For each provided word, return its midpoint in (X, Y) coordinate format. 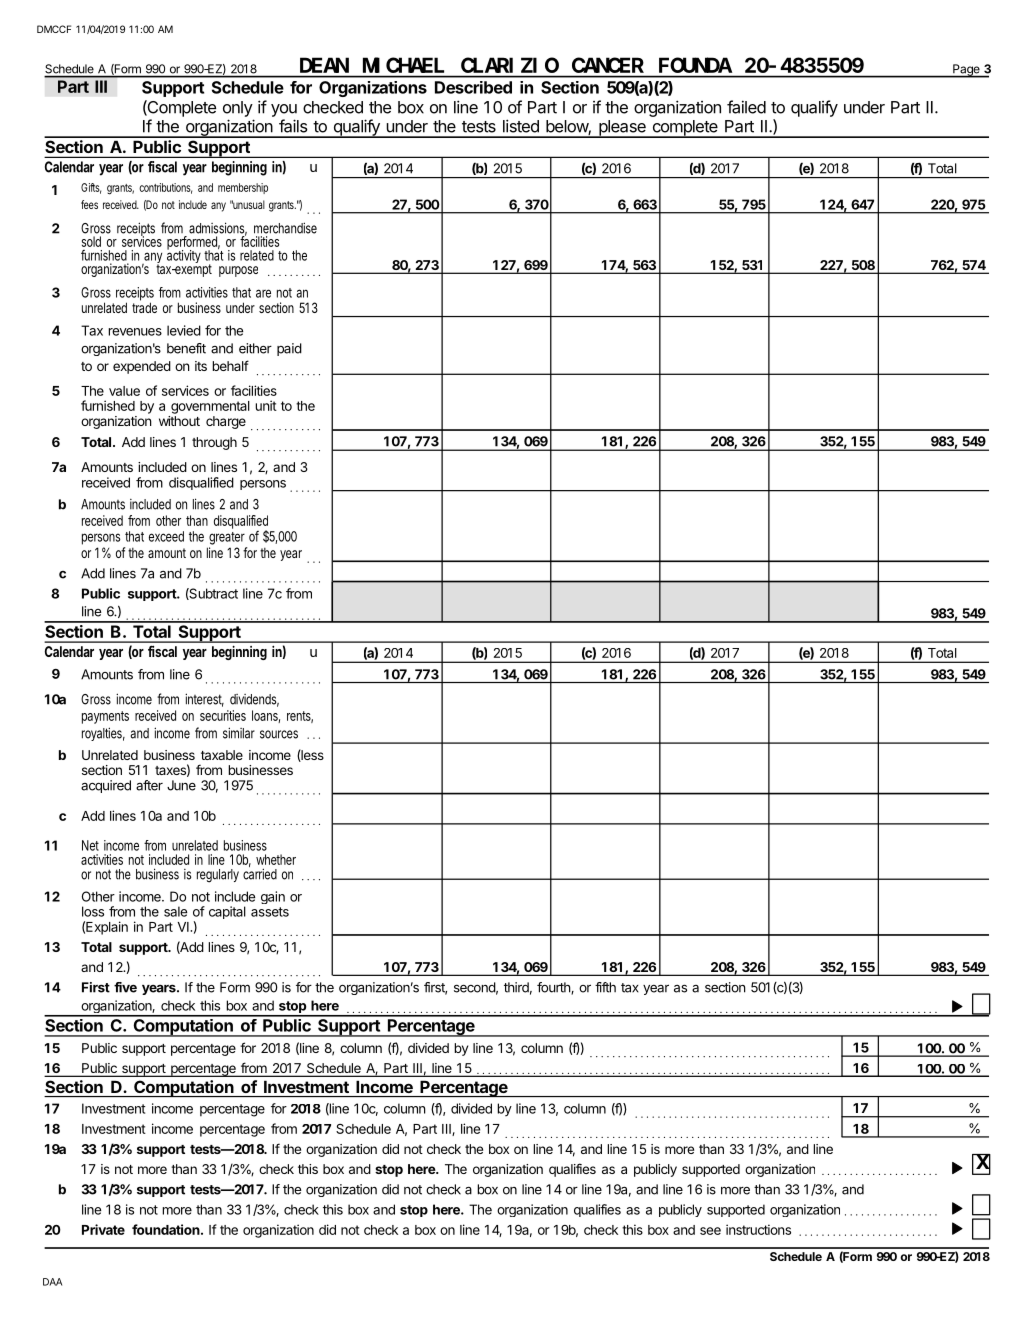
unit (266, 405)
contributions (165, 188)
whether (276, 859)
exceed (166, 536)
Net (90, 845)
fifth (605, 987)
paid (289, 349)
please (622, 129)
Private (103, 1229)
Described (473, 87)
